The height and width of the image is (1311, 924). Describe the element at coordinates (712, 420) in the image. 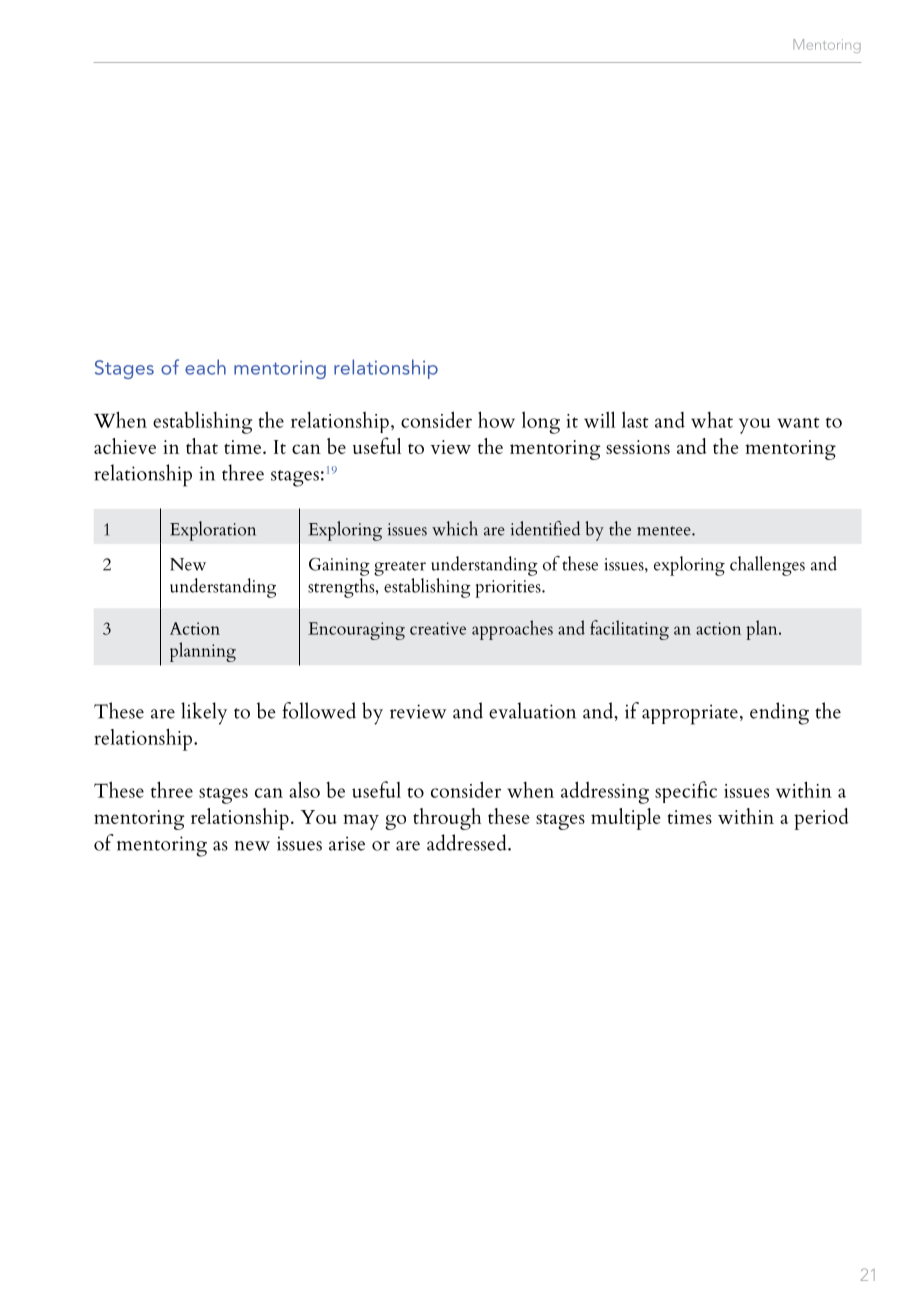

I see `what` at that location.
